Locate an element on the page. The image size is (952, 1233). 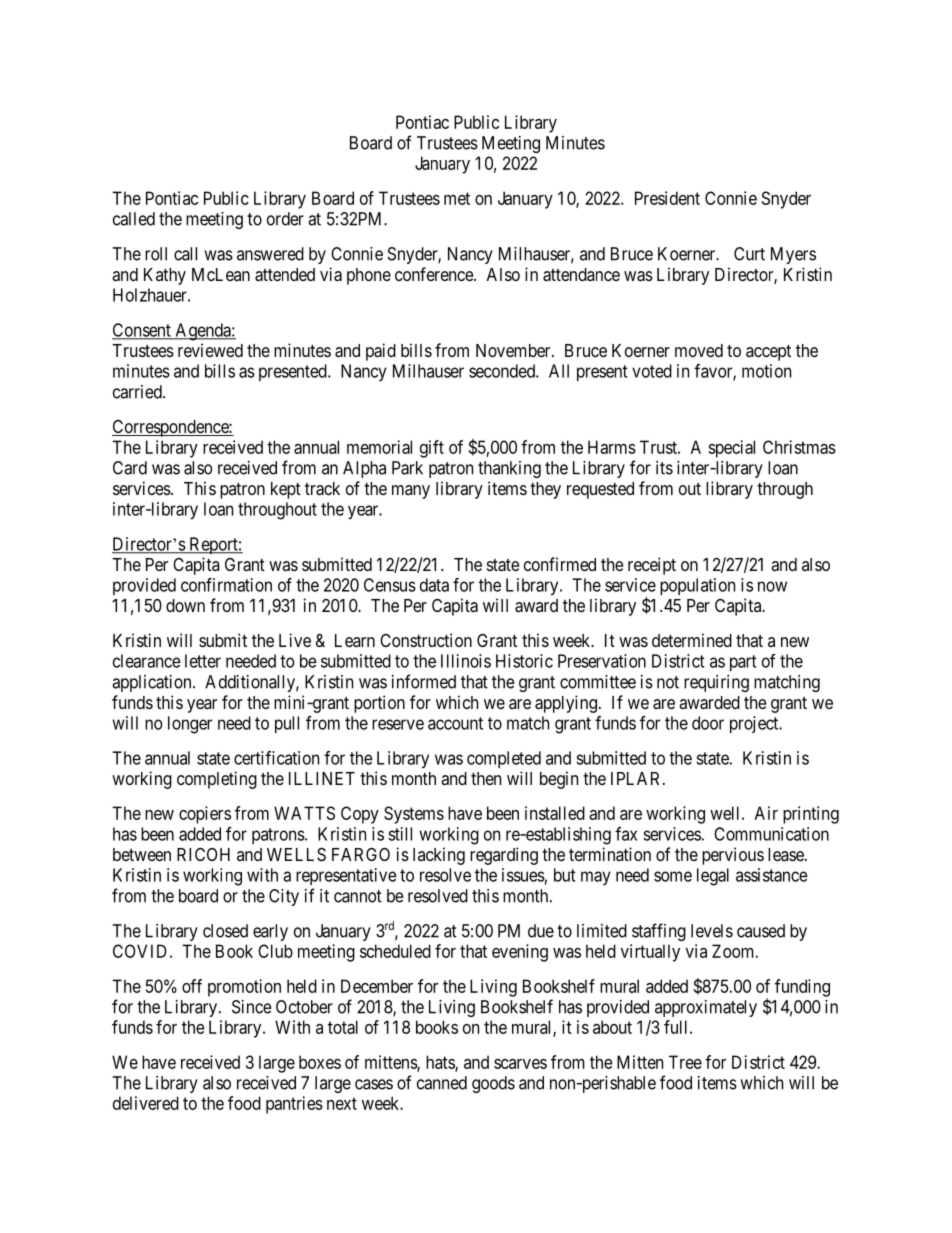
kept is located at coordinates (286, 490).
